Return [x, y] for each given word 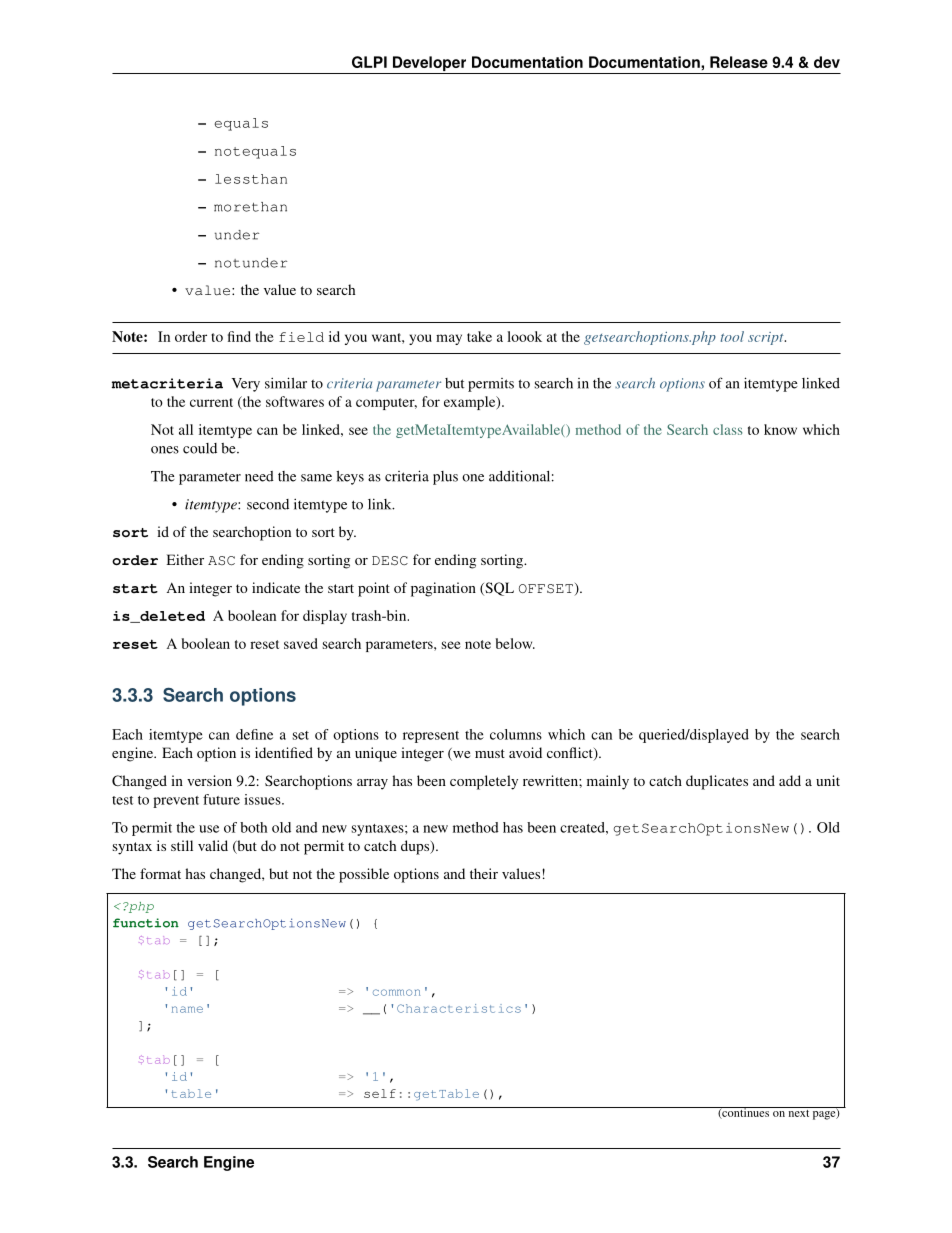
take [479, 336]
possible [364, 875]
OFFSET [547, 590]
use [209, 829]
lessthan [251, 179]
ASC [221, 561]
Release [739, 62]
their [484, 873]
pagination [443, 589]
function [146, 923]
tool [732, 336]
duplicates [717, 782]
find [239, 336]
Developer [430, 65]
